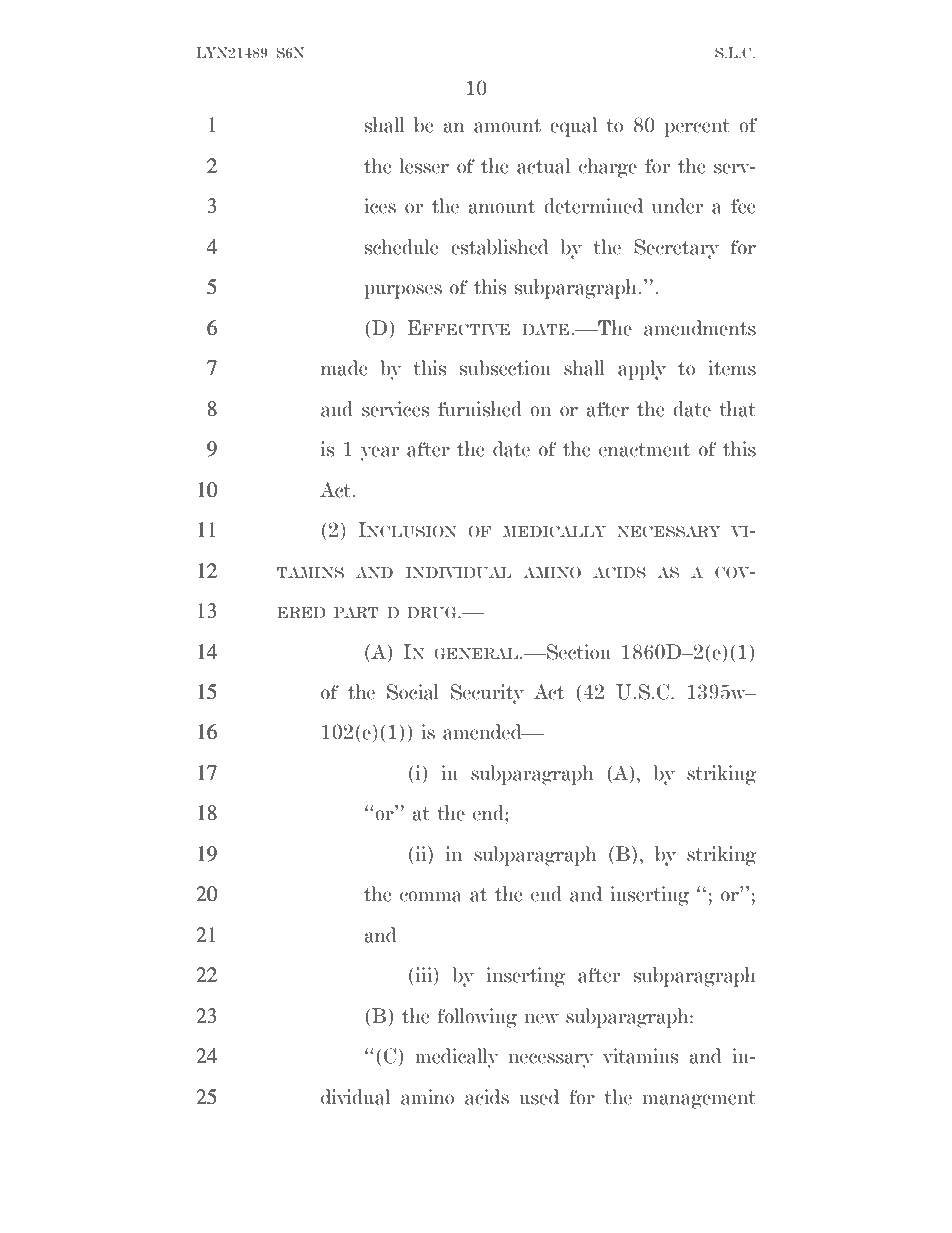 Image resolution: width=952 pixels, height=1233 pixels. What do you see at coordinates (487, 694) in the page?
I see `Security` at bounding box center [487, 694].
